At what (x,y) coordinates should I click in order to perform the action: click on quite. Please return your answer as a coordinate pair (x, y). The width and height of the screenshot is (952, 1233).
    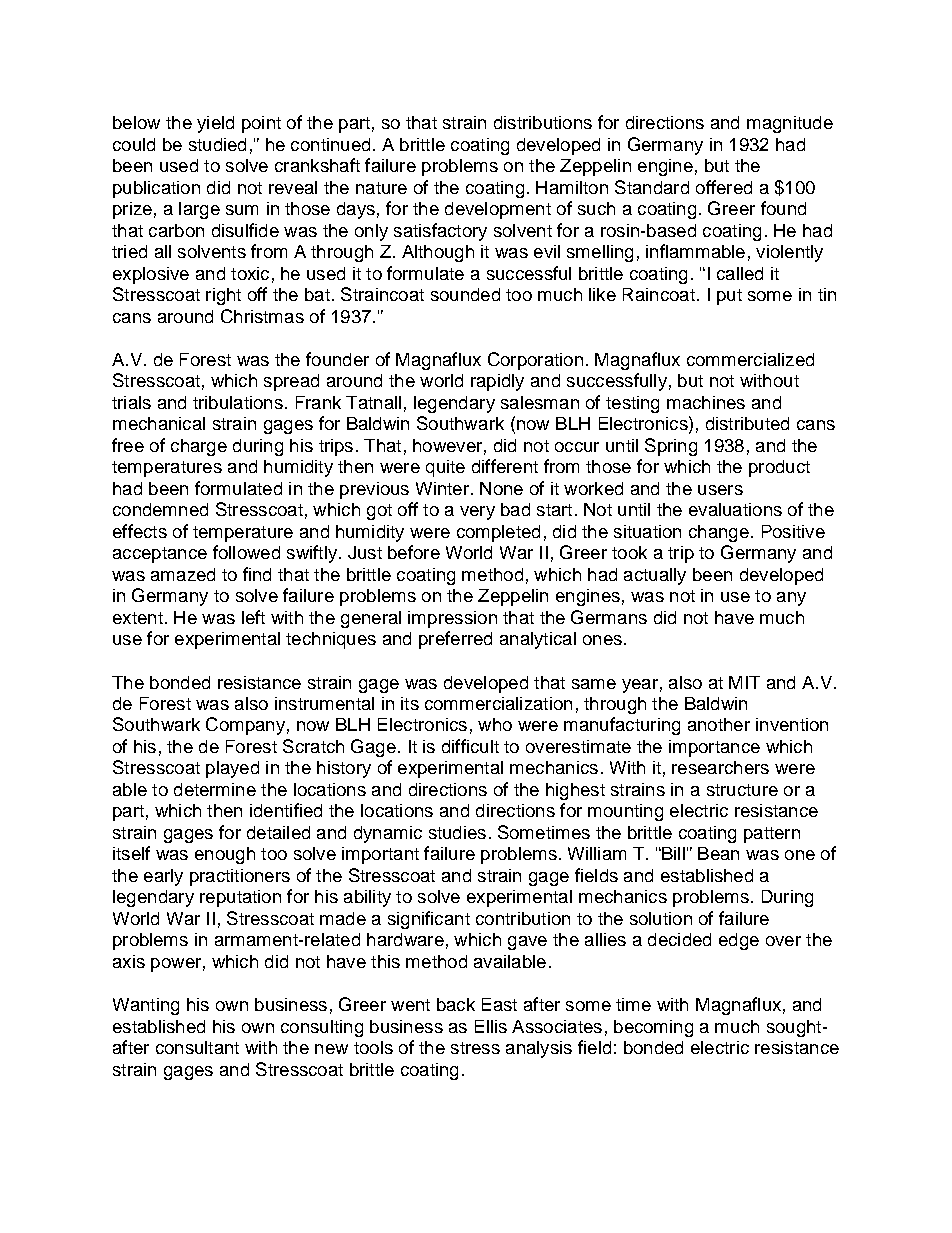
    Looking at the image, I should click on (445, 468).
